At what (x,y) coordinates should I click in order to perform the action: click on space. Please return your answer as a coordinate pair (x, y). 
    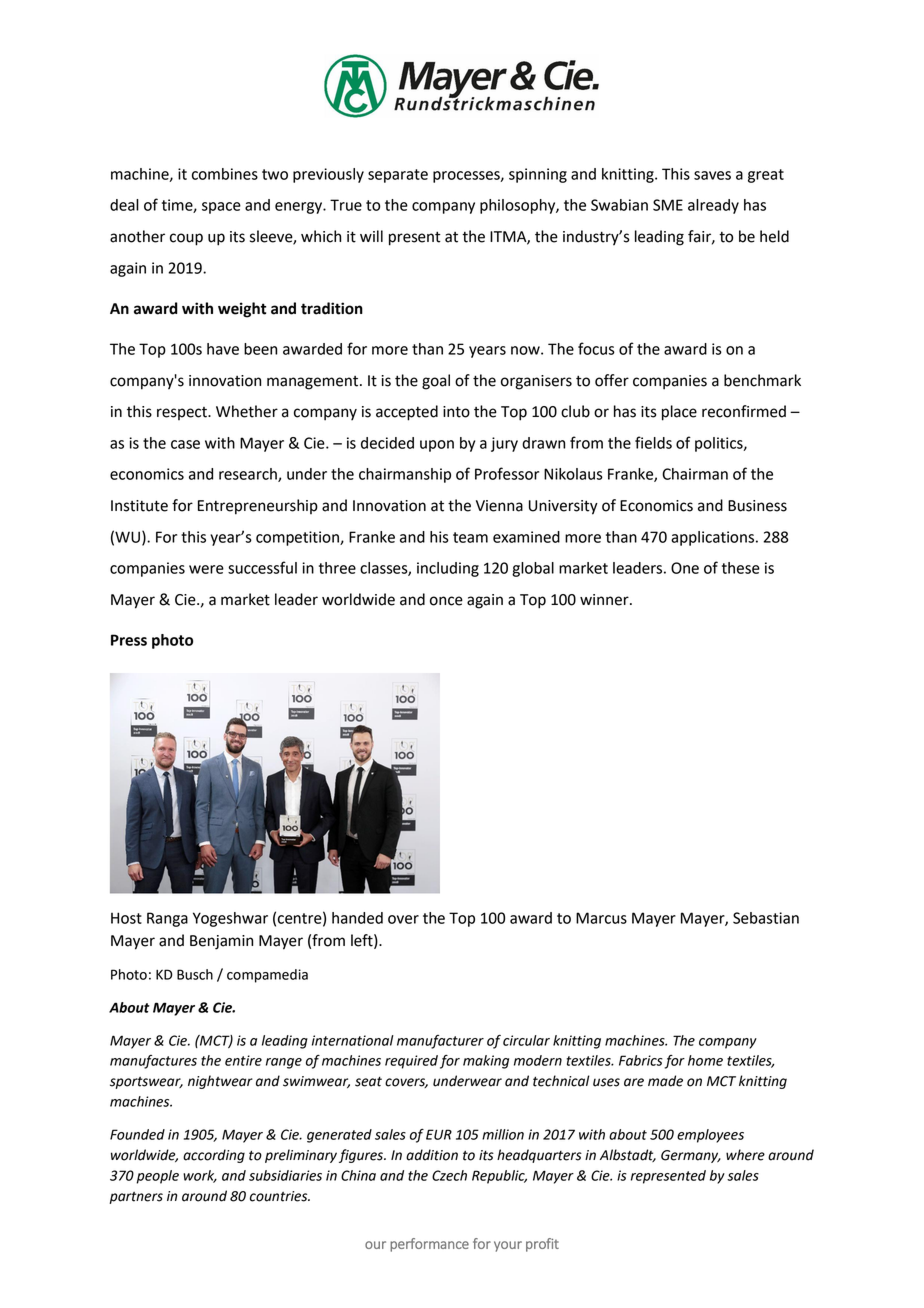
    Looking at the image, I should click on (221, 208).
